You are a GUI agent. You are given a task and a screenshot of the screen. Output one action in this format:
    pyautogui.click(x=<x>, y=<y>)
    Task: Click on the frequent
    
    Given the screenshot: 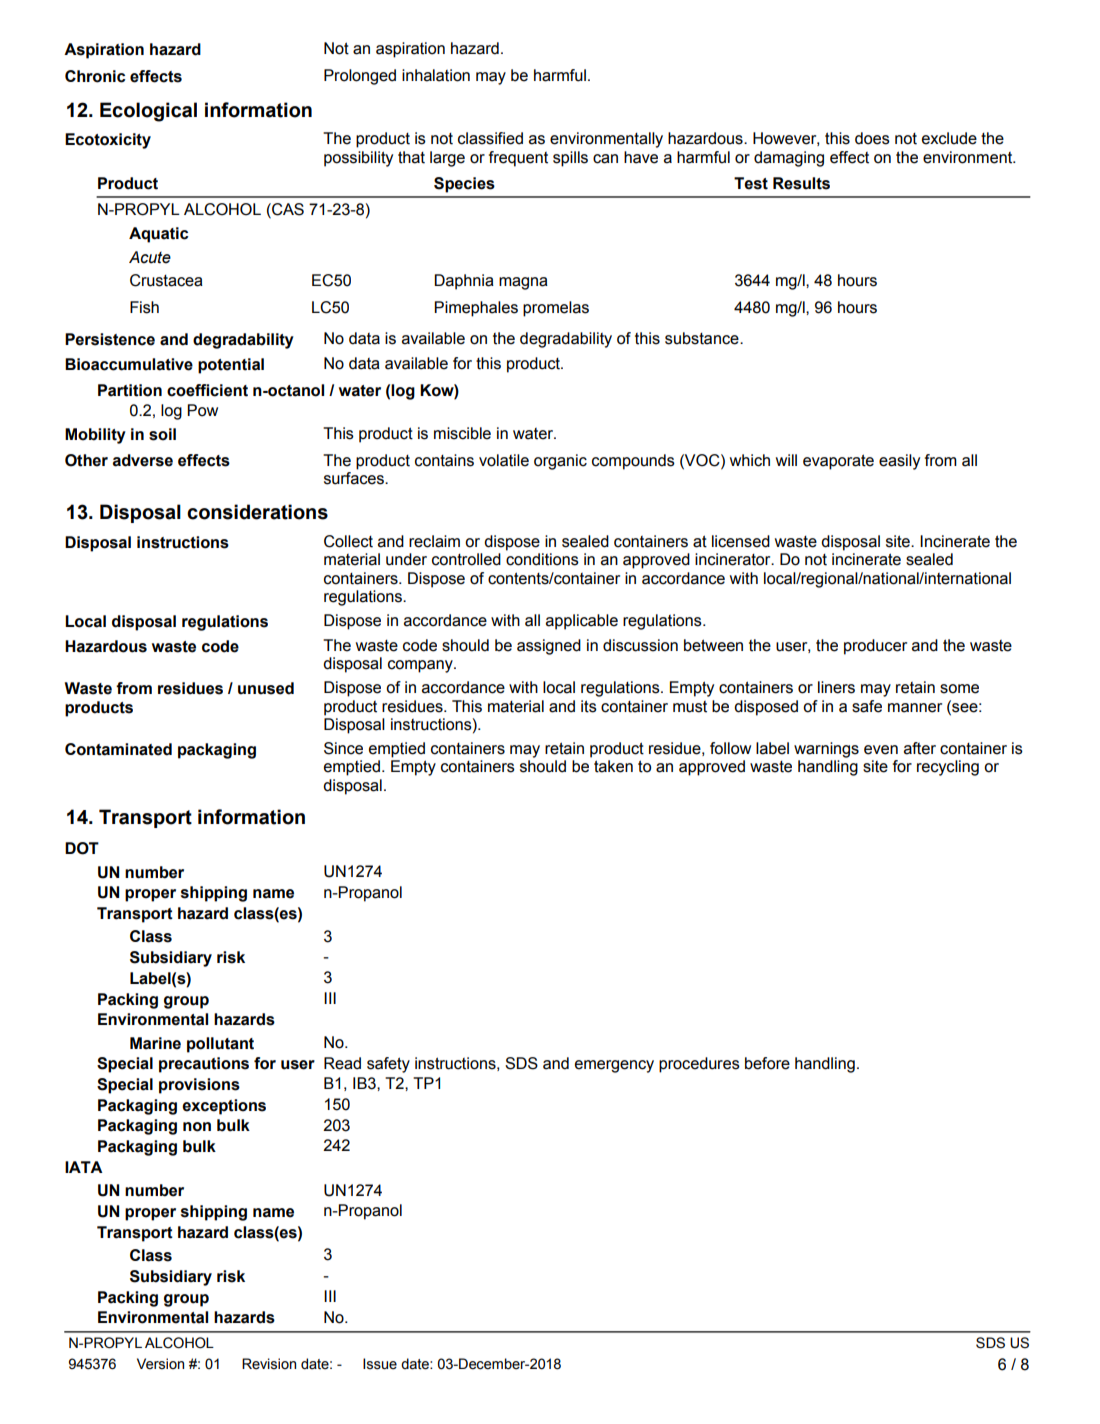 What is the action you would take?
    pyautogui.click(x=518, y=159)
